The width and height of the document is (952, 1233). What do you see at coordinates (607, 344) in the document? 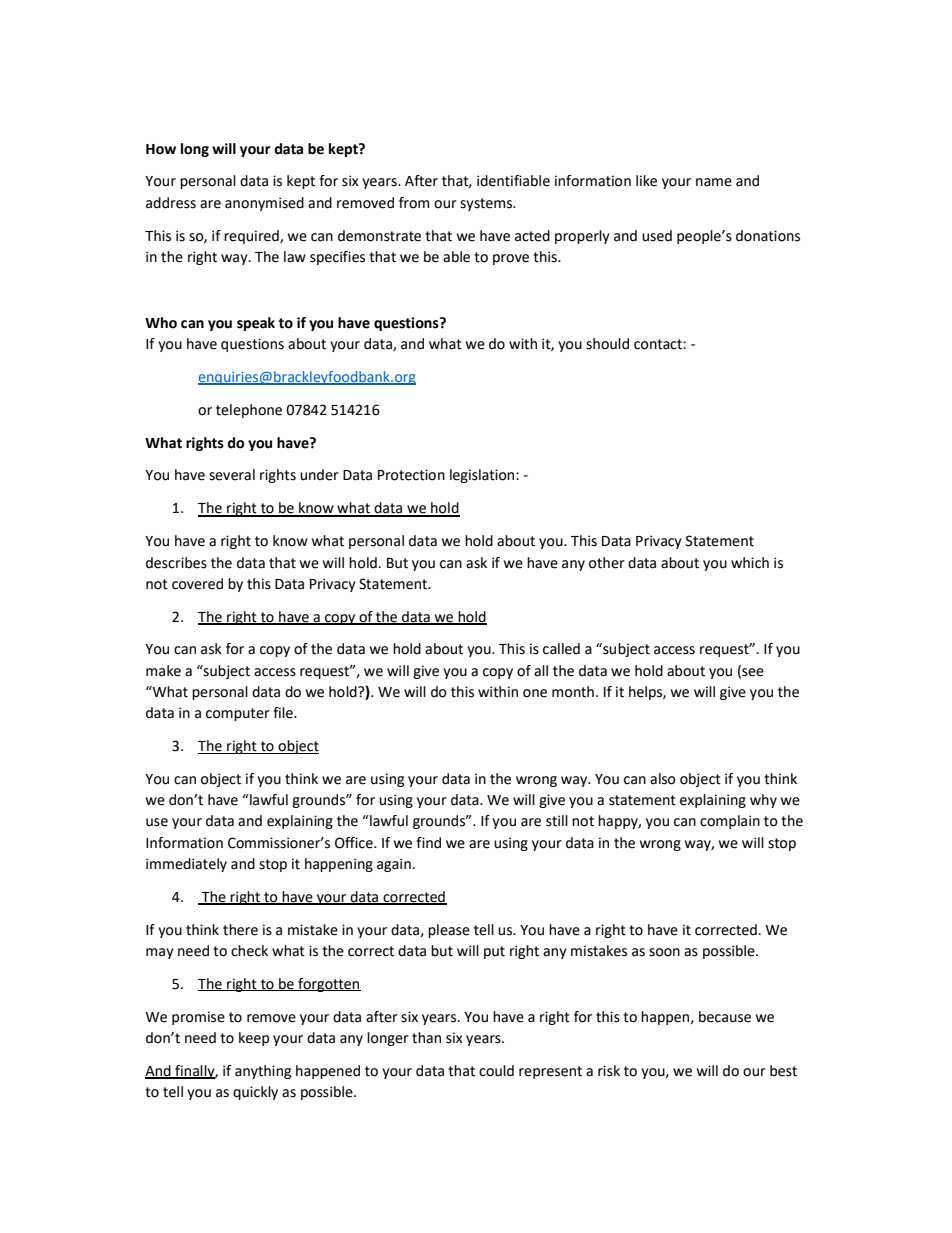
I see `should` at bounding box center [607, 344].
